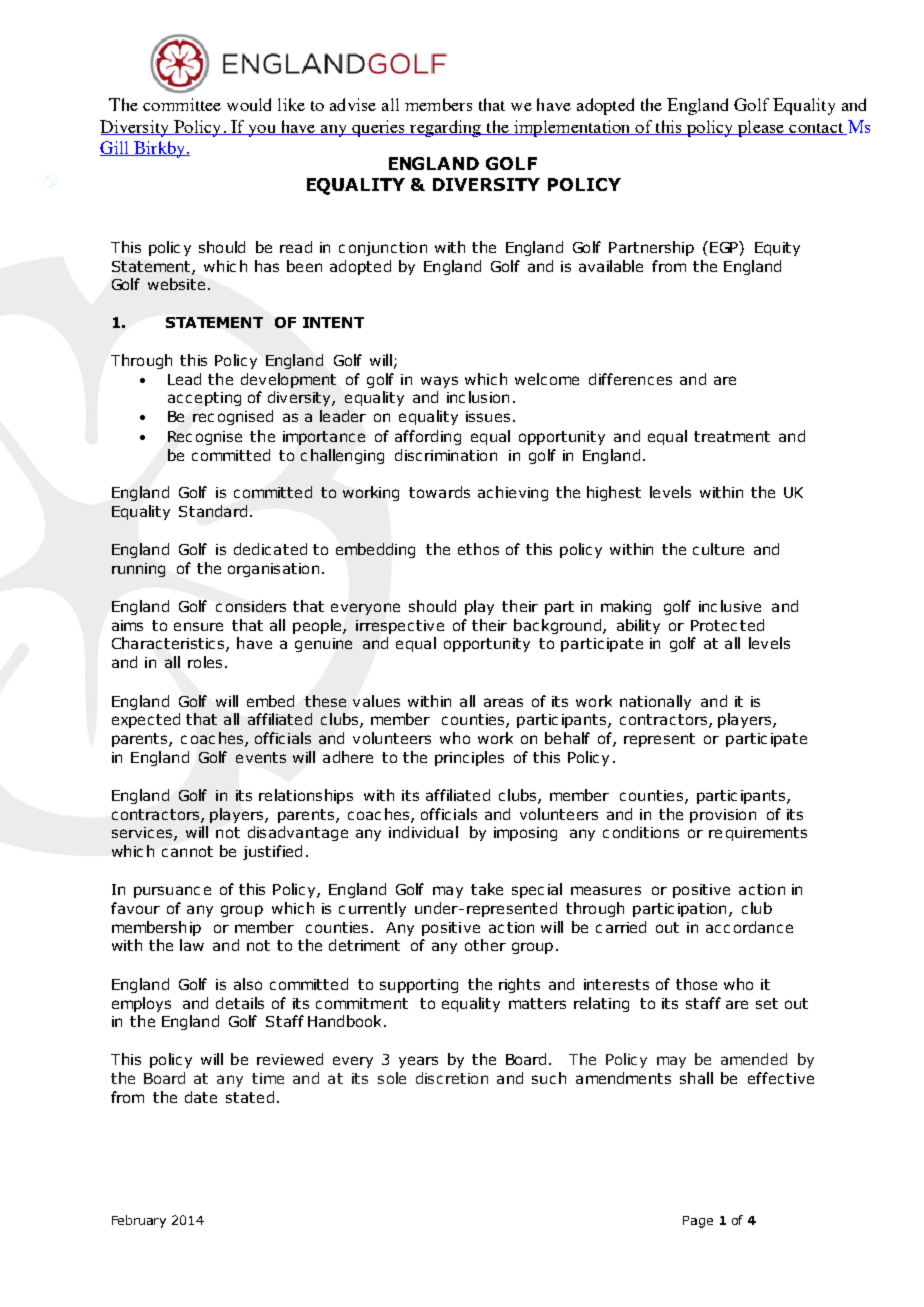  I want to click on please, so click(761, 128).
